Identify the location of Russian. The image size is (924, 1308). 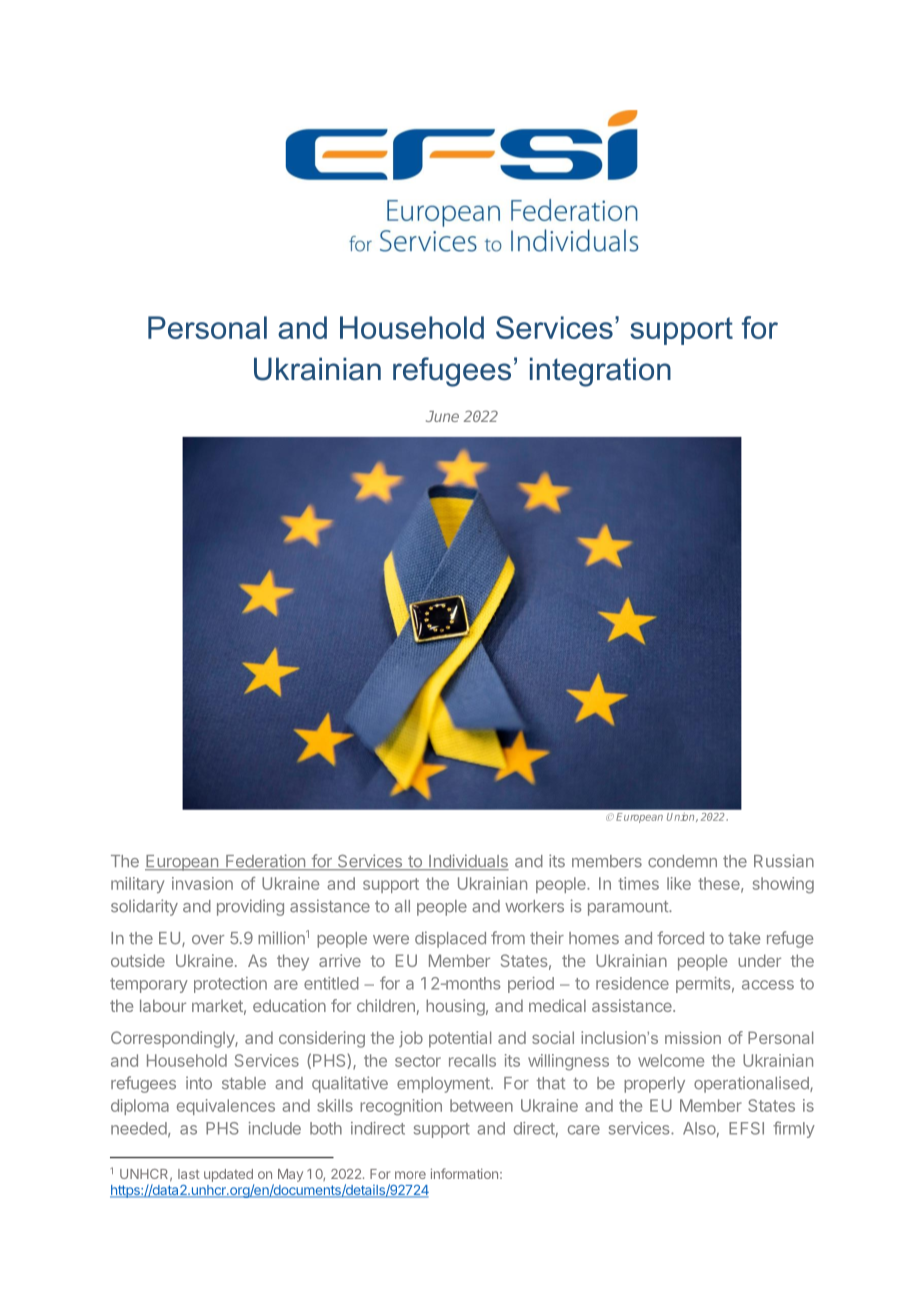
(784, 861).
